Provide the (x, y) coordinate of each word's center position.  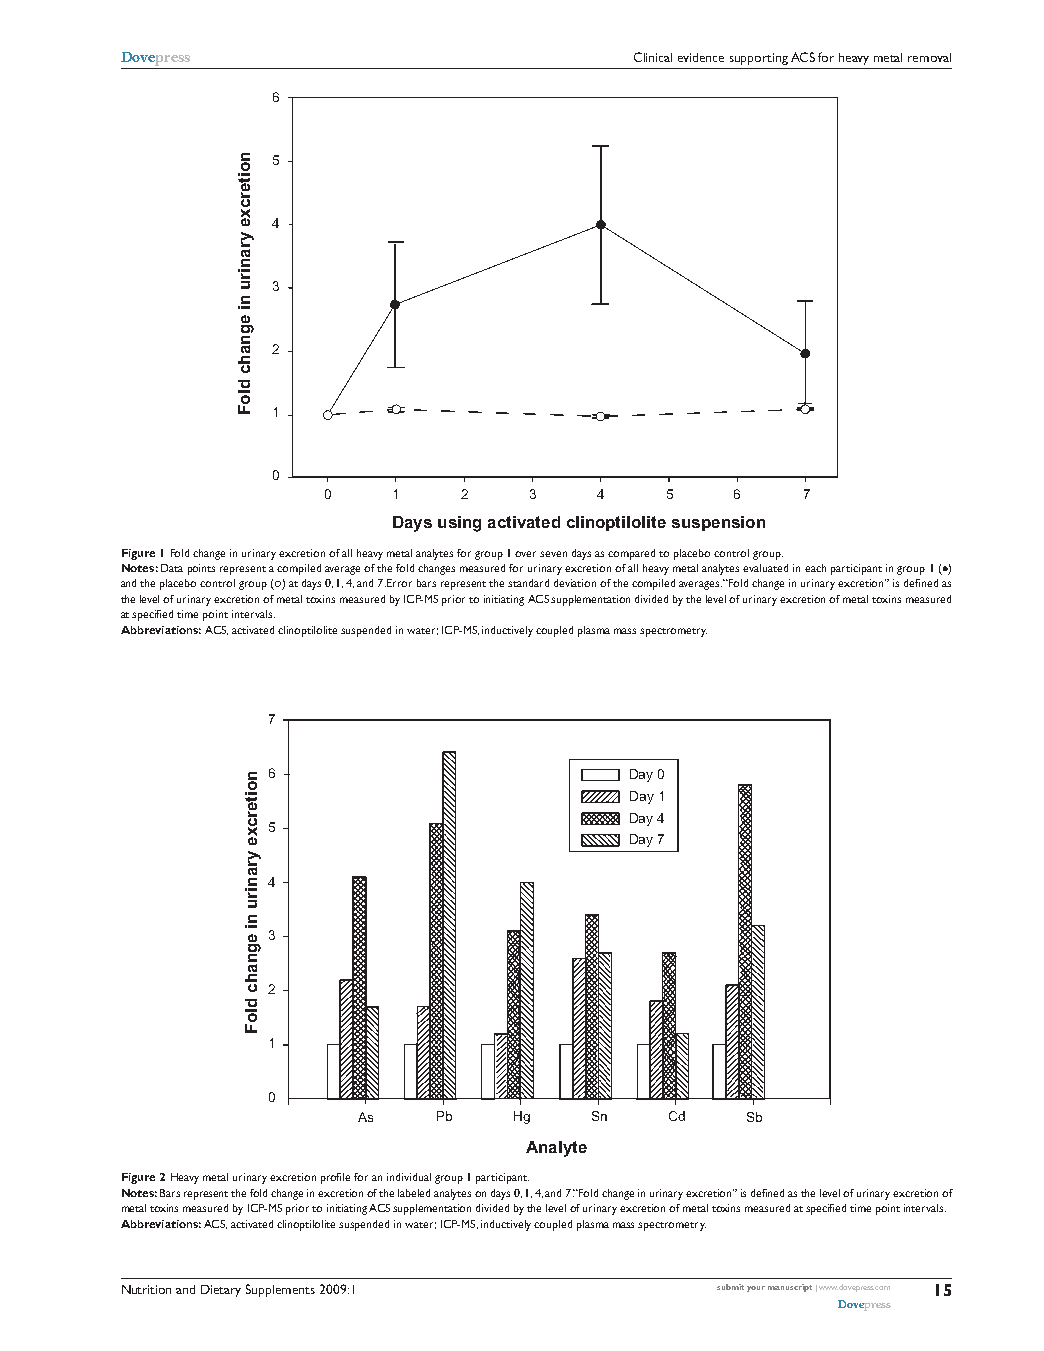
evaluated (765, 568)
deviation (575, 583)
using (459, 524)
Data (172, 568)
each (815, 568)
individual (409, 1177)
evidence (701, 57)
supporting (759, 59)
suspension (718, 523)
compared (631, 554)
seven (553, 554)
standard (528, 583)
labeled (414, 1193)
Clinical (653, 57)
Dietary (221, 1291)
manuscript (790, 1288)
